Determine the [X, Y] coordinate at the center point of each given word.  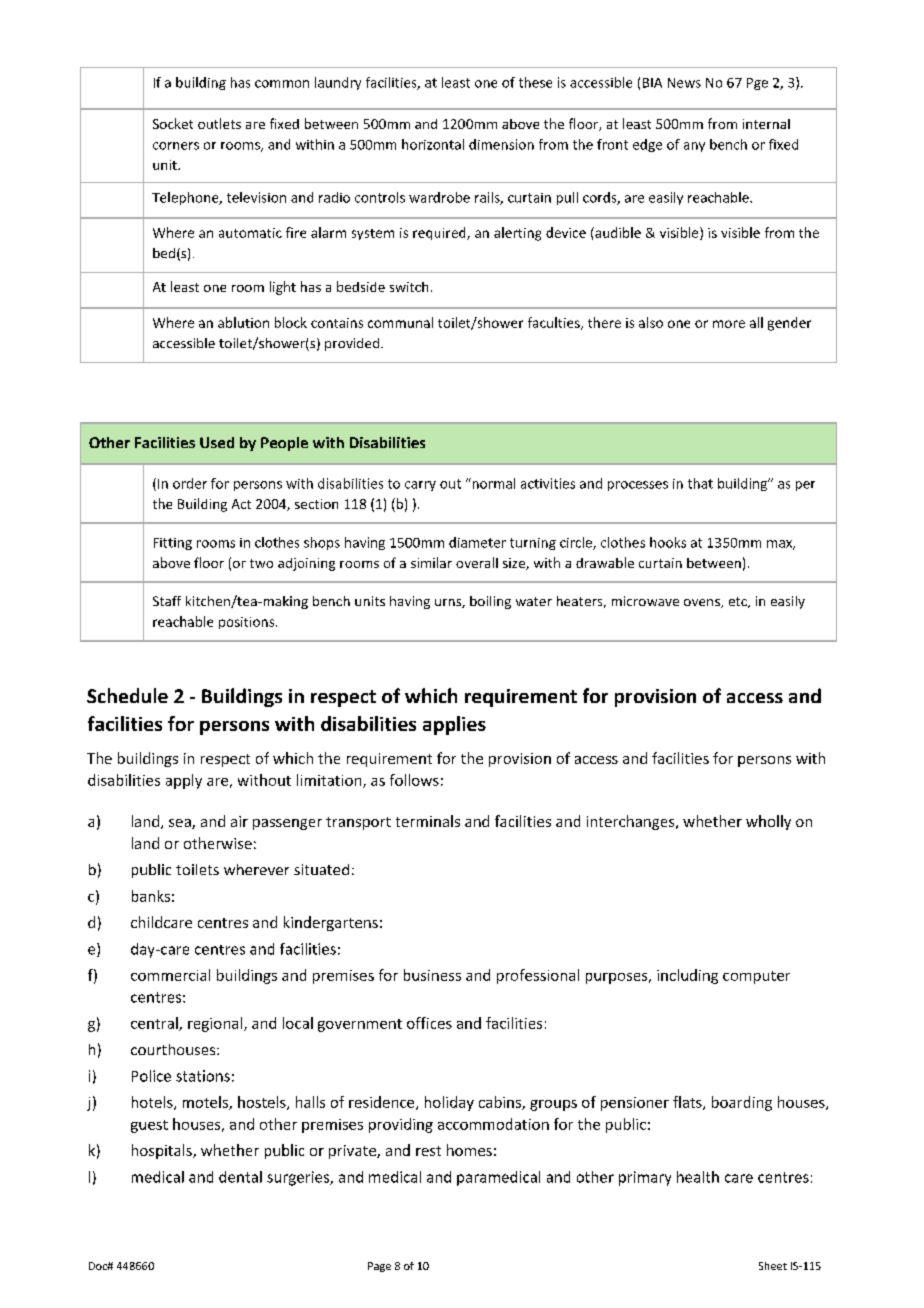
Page [379, 1267]
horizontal [433, 144]
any [694, 147]
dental [240, 1177]
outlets [219, 123]
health [698, 1177]
